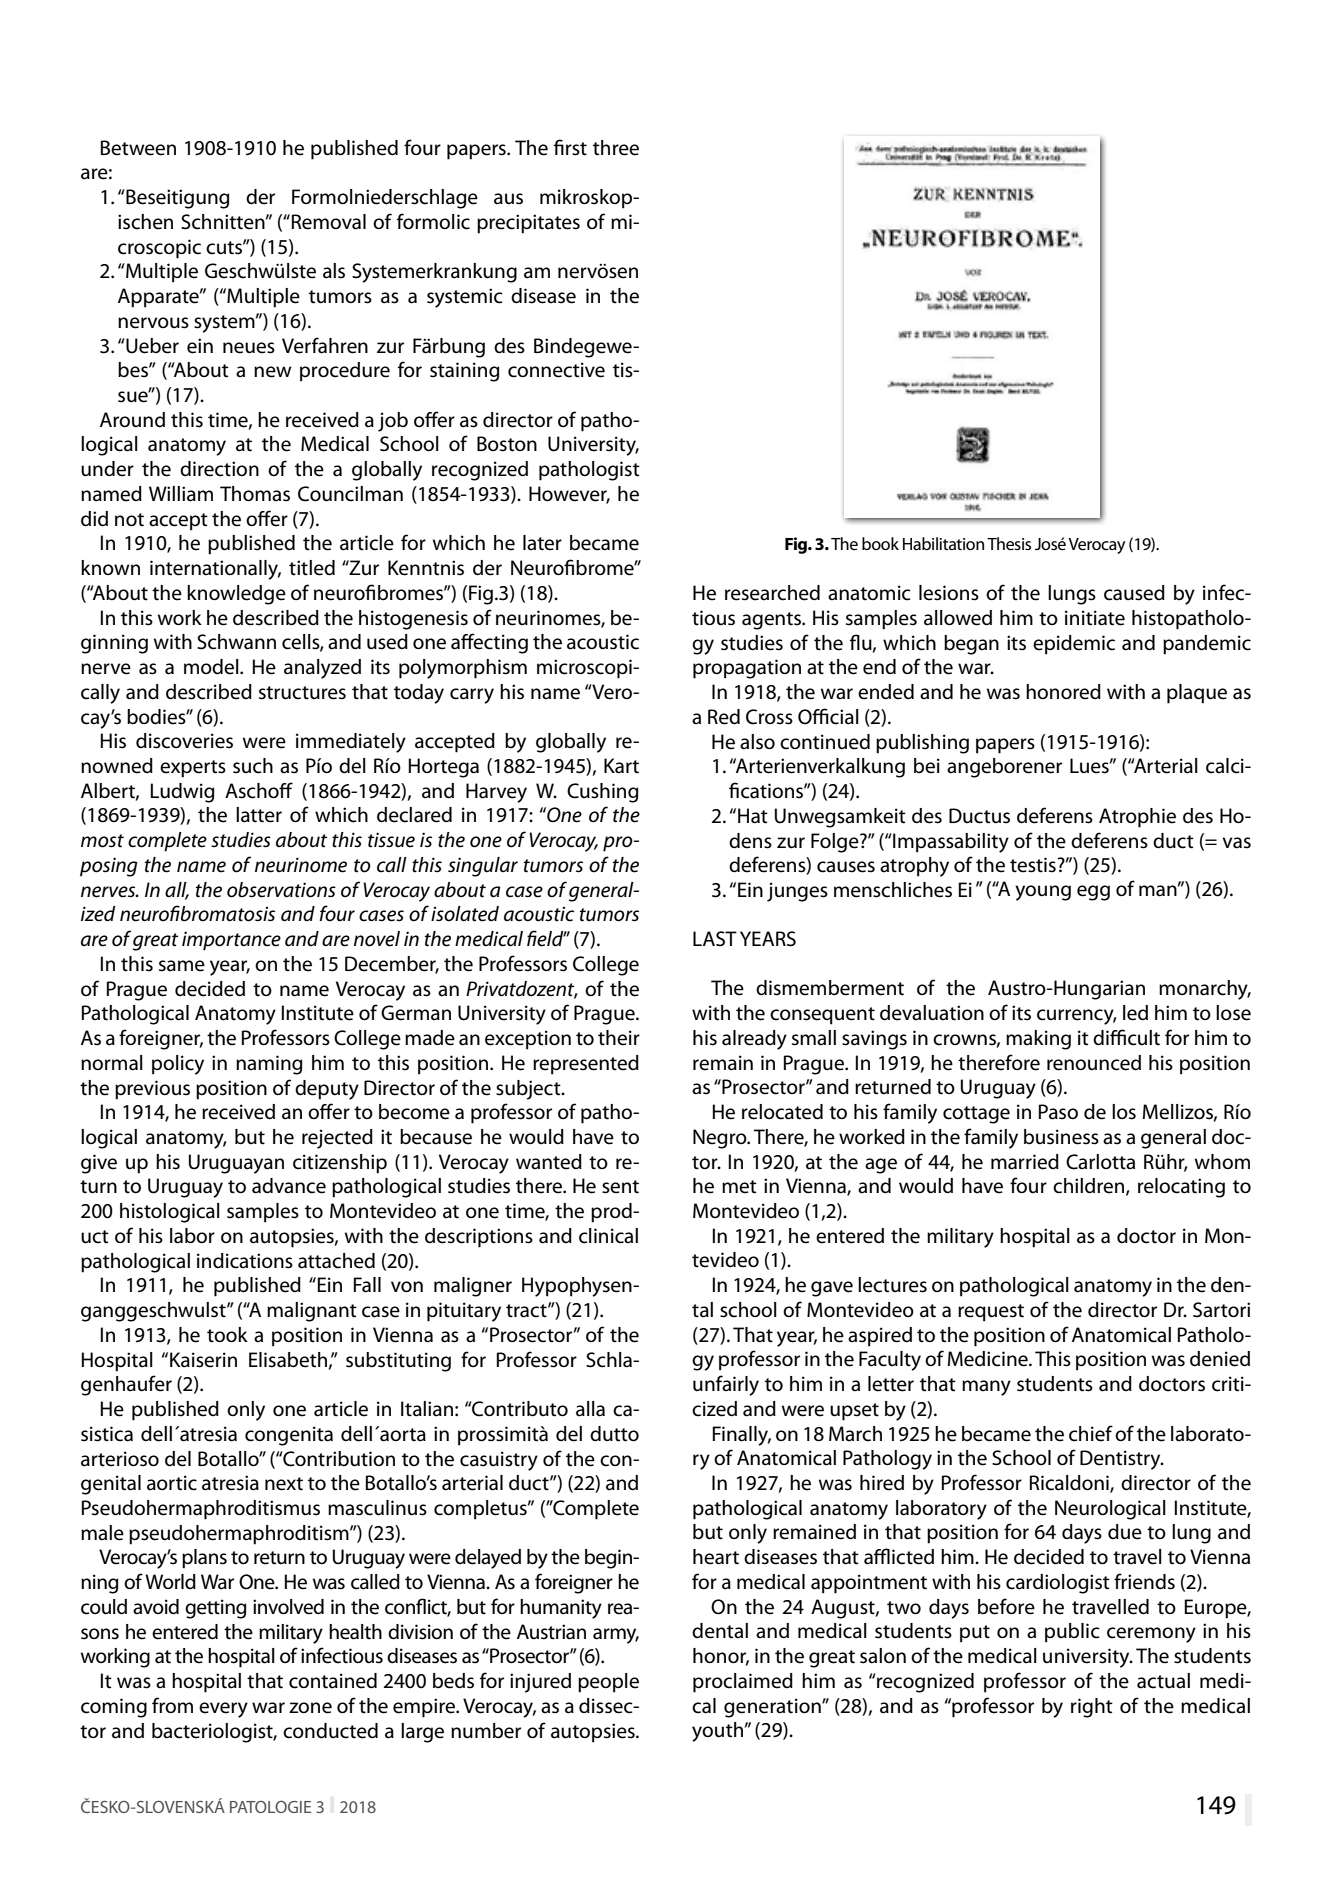  What do you see at coordinates (289, 1186) in the screenshot?
I see `advance` at bounding box center [289, 1186].
